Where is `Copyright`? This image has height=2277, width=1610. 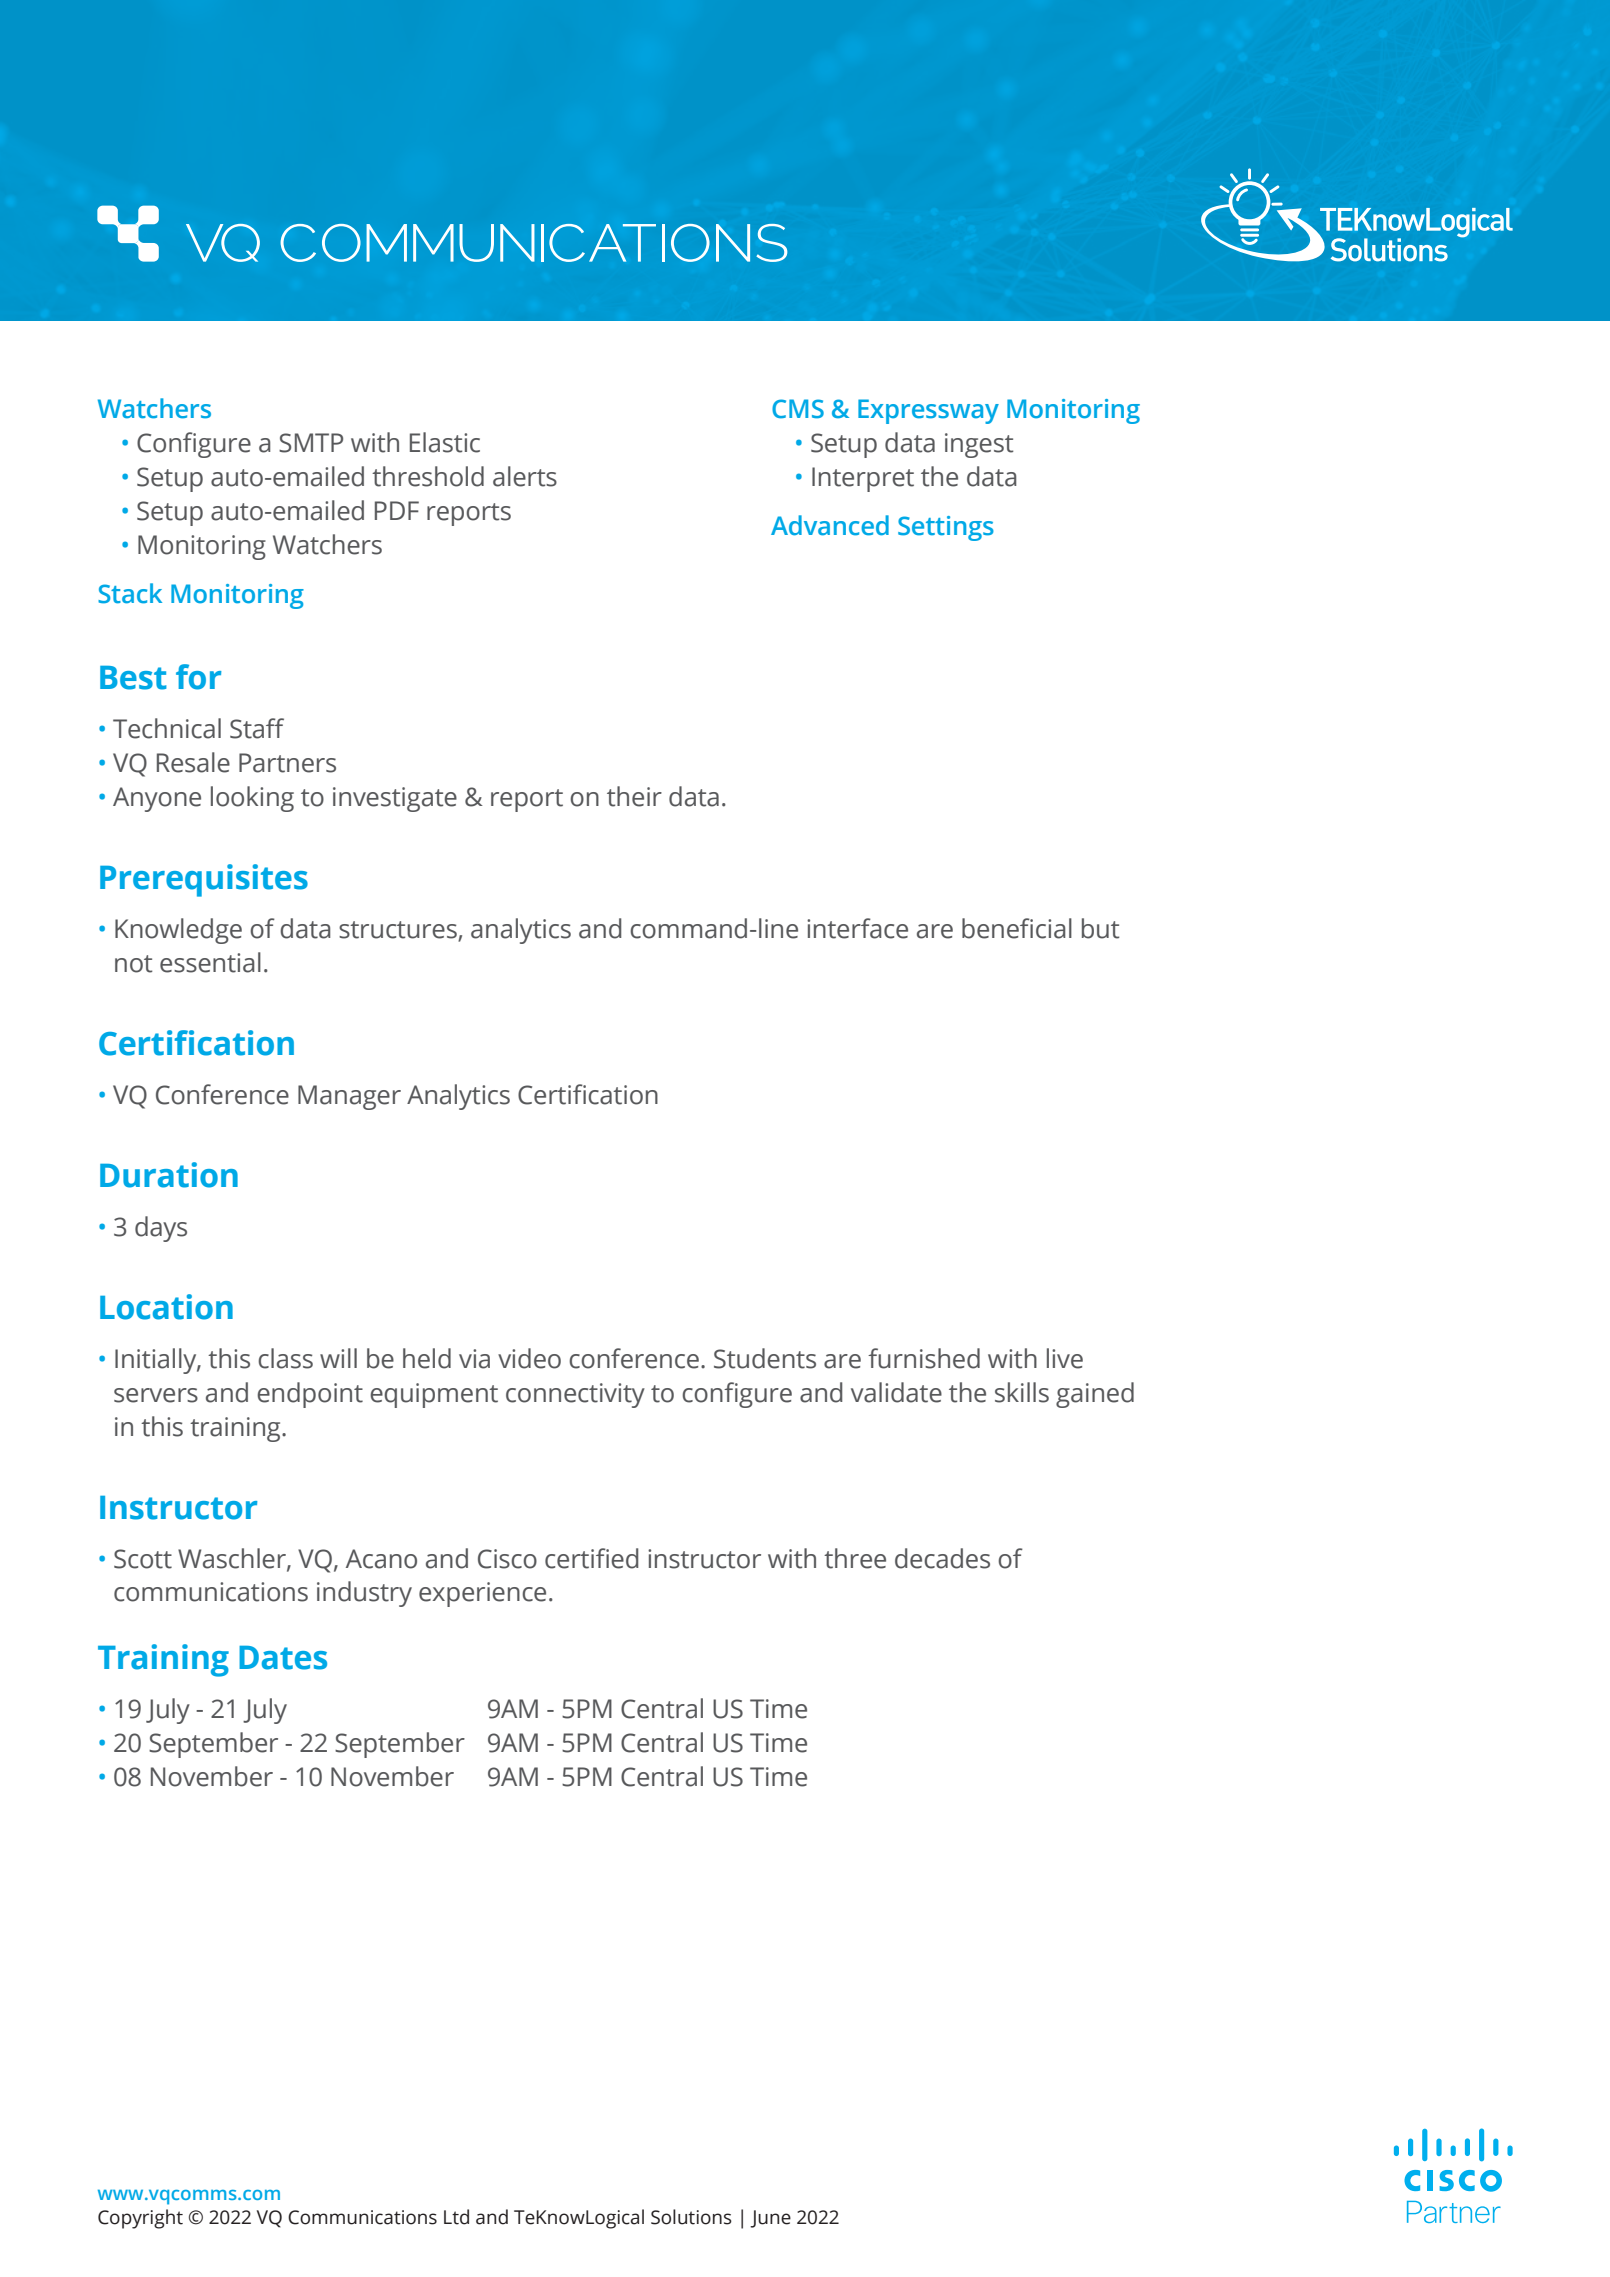
Copyright is located at coordinates (140, 2219).
